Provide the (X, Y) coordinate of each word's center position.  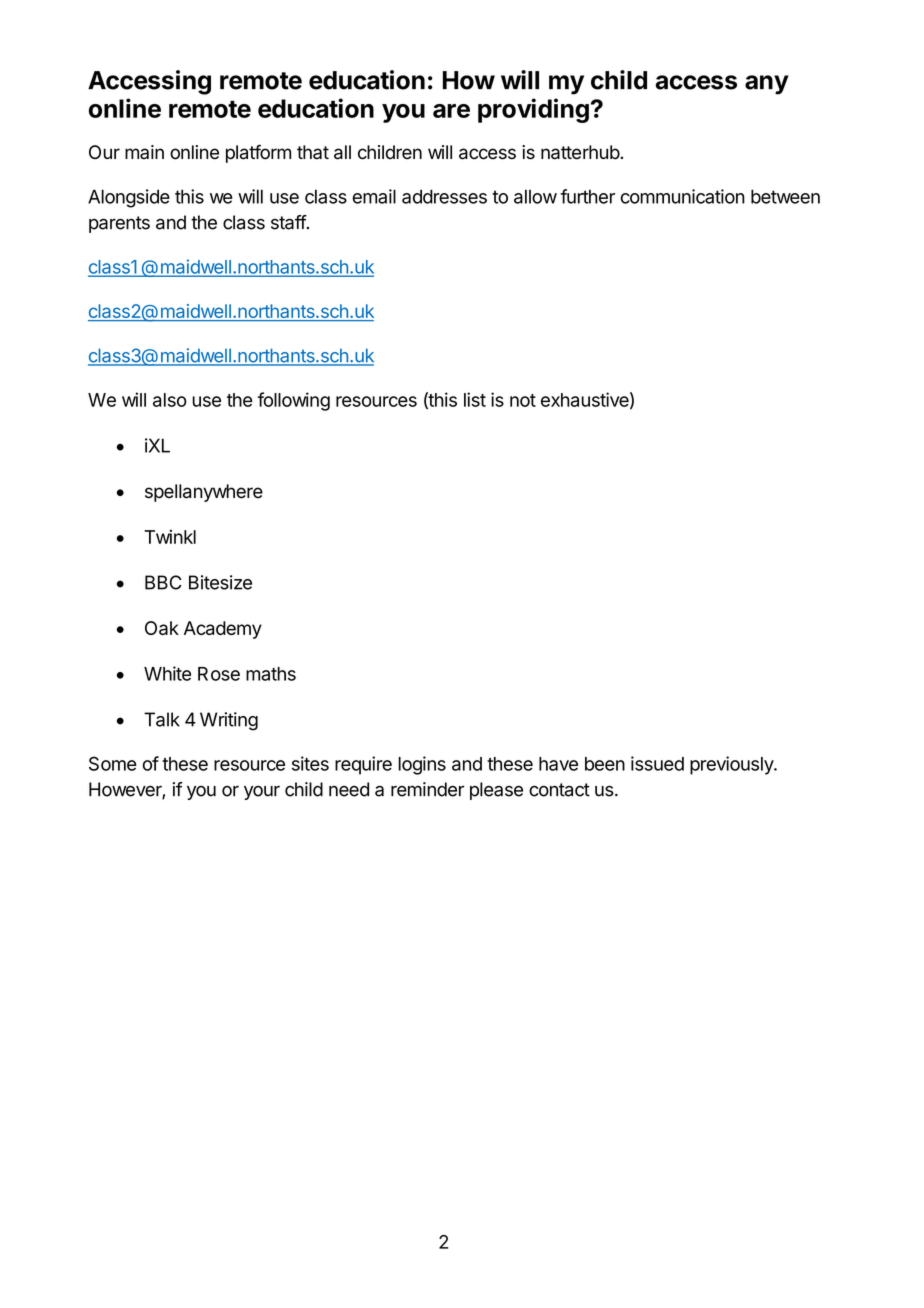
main (144, 152)
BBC (163, 582)
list (475, 399)
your (262, 793)
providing (533, 110)
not (523, 400)
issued (657, 763)
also (170, 400)
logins (422, 765)
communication (683, 196)
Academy (223, 630)
